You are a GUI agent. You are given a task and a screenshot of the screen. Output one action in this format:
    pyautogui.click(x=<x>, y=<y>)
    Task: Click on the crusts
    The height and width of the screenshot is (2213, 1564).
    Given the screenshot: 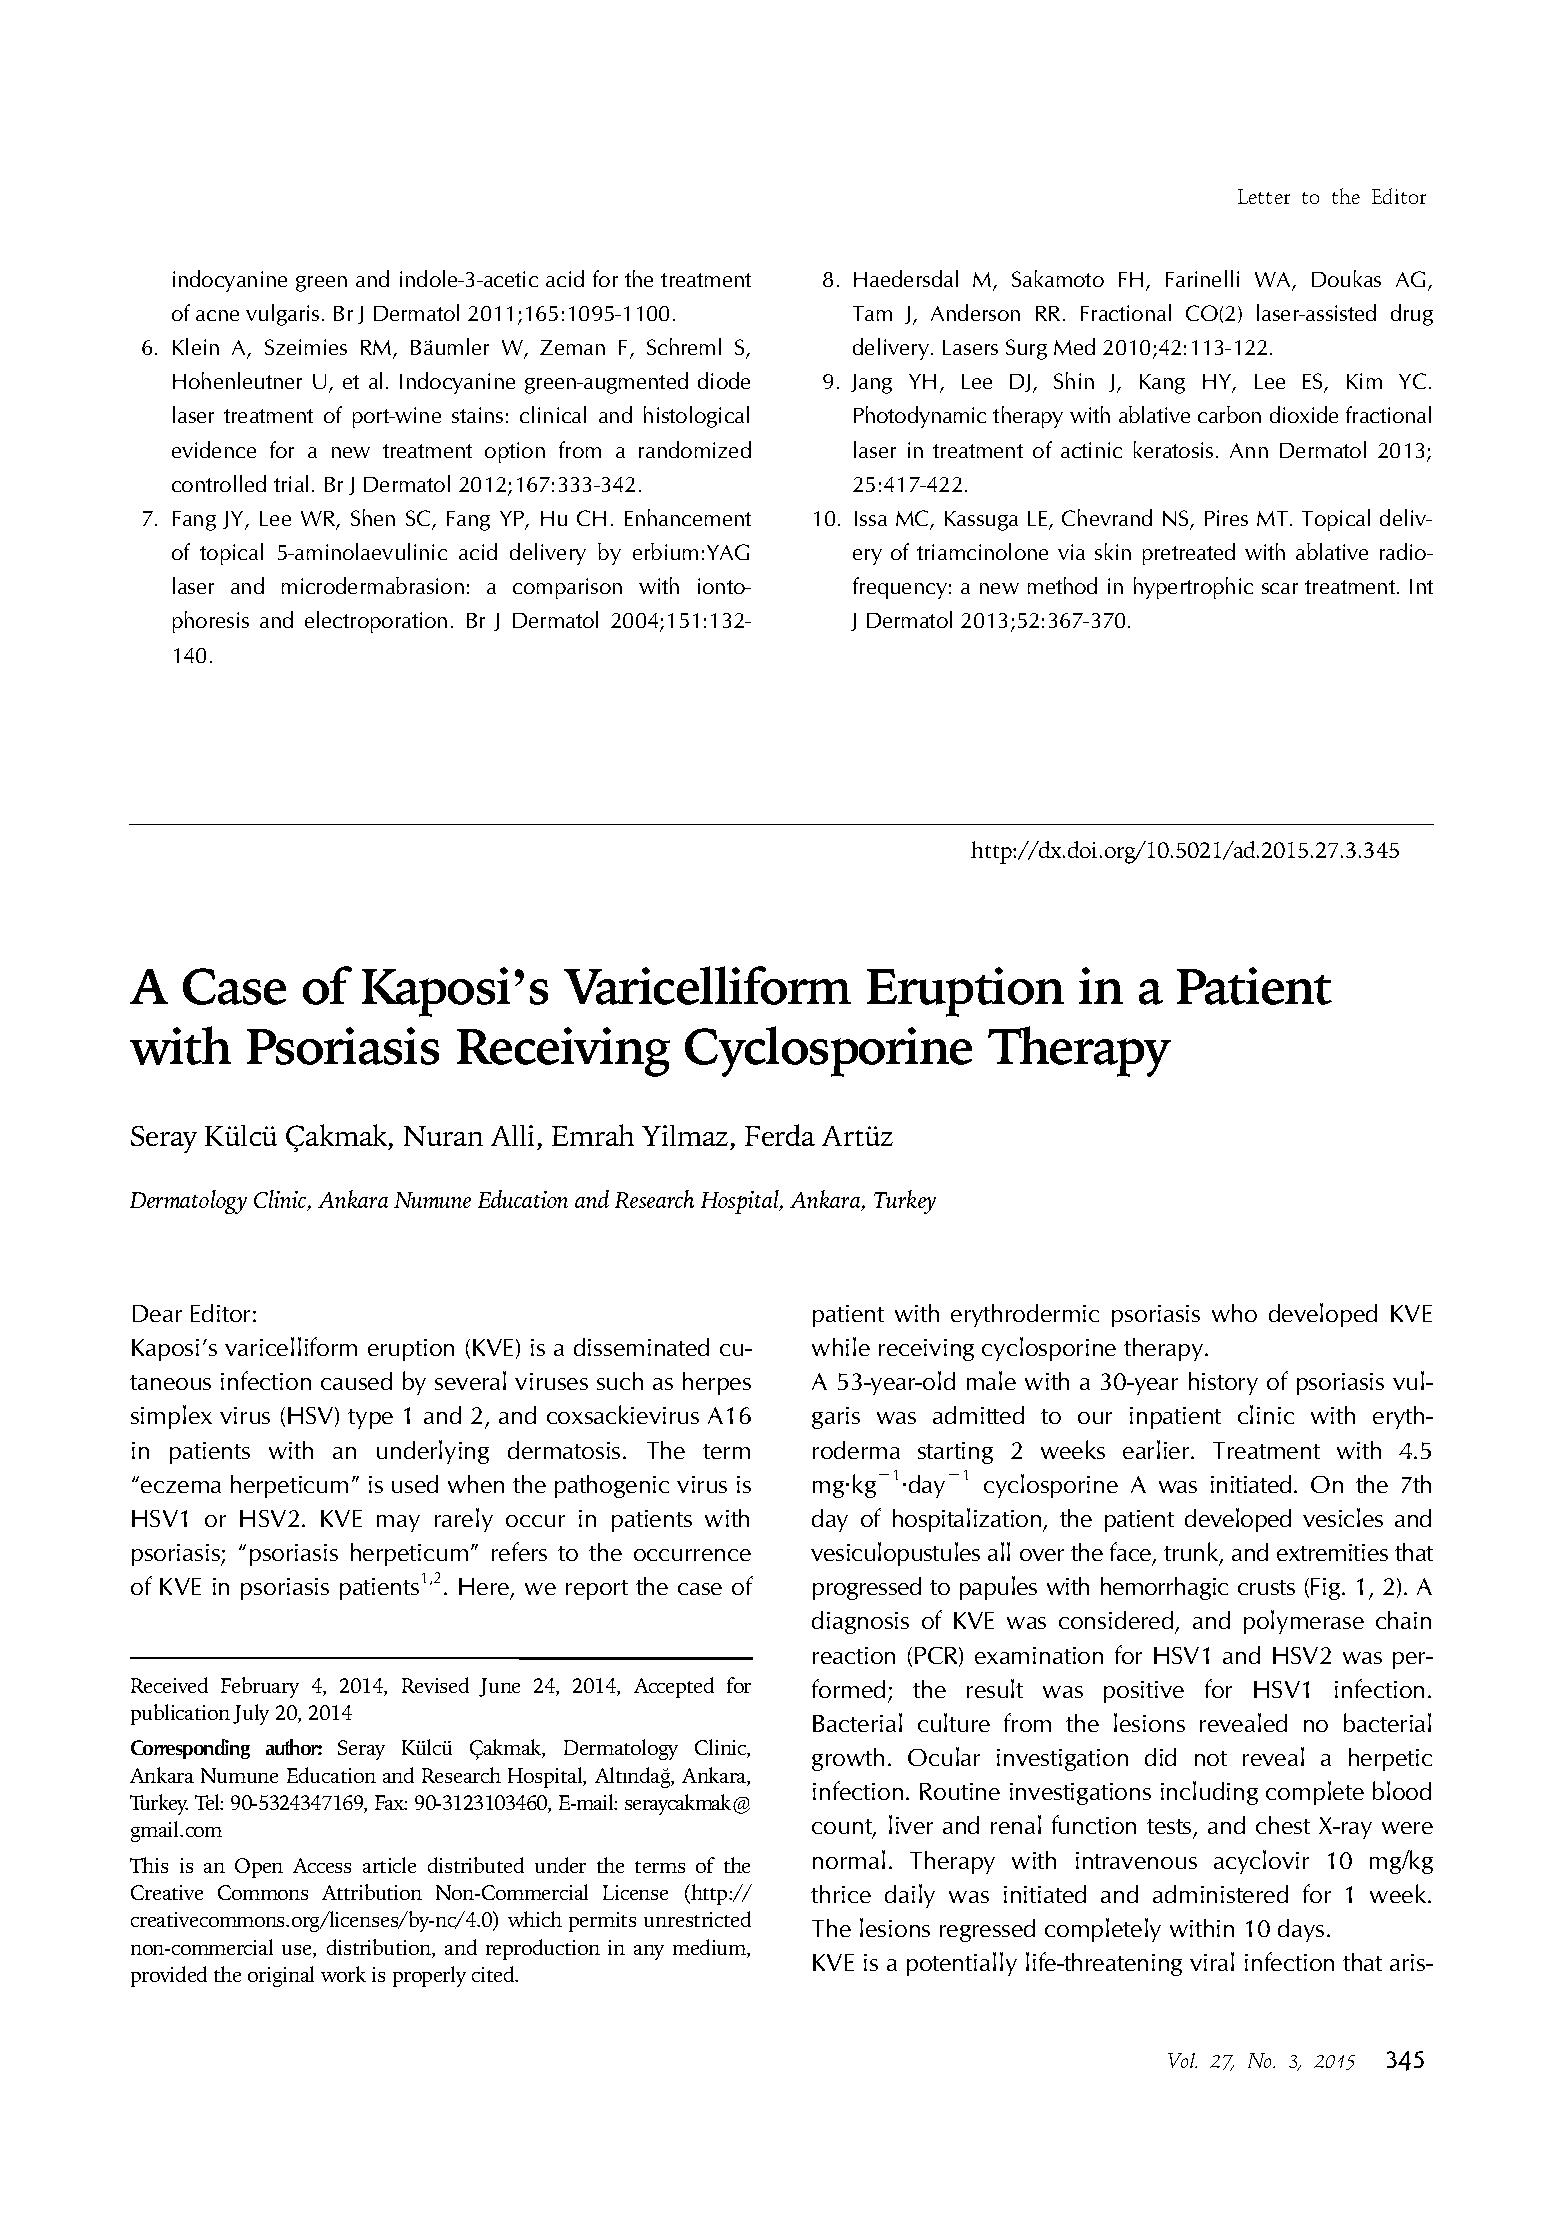 What is the action you would take?
    pyautogui.click(x=1266, y=1587)
